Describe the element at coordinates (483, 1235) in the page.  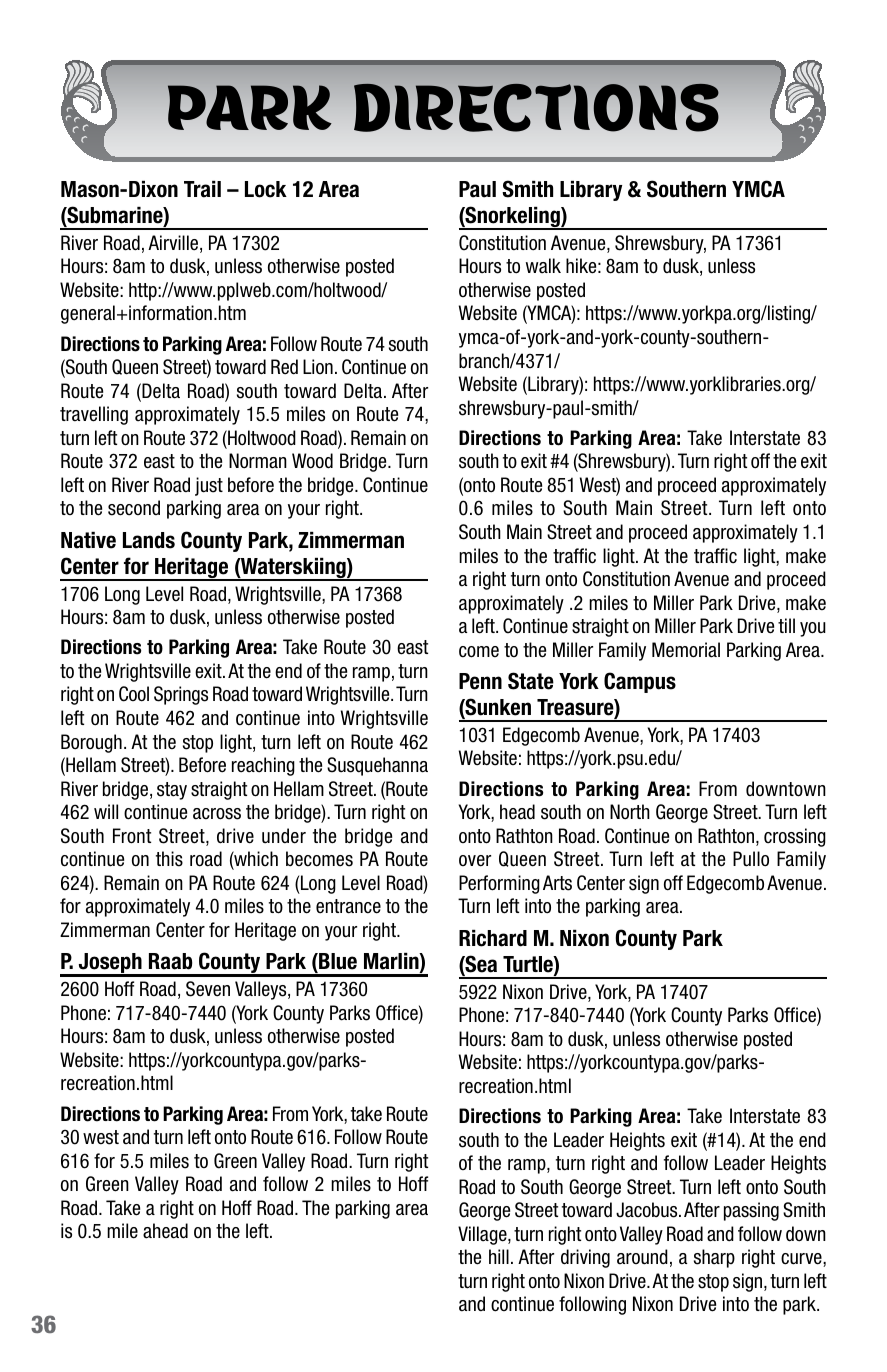
I see `Village` at that location.
